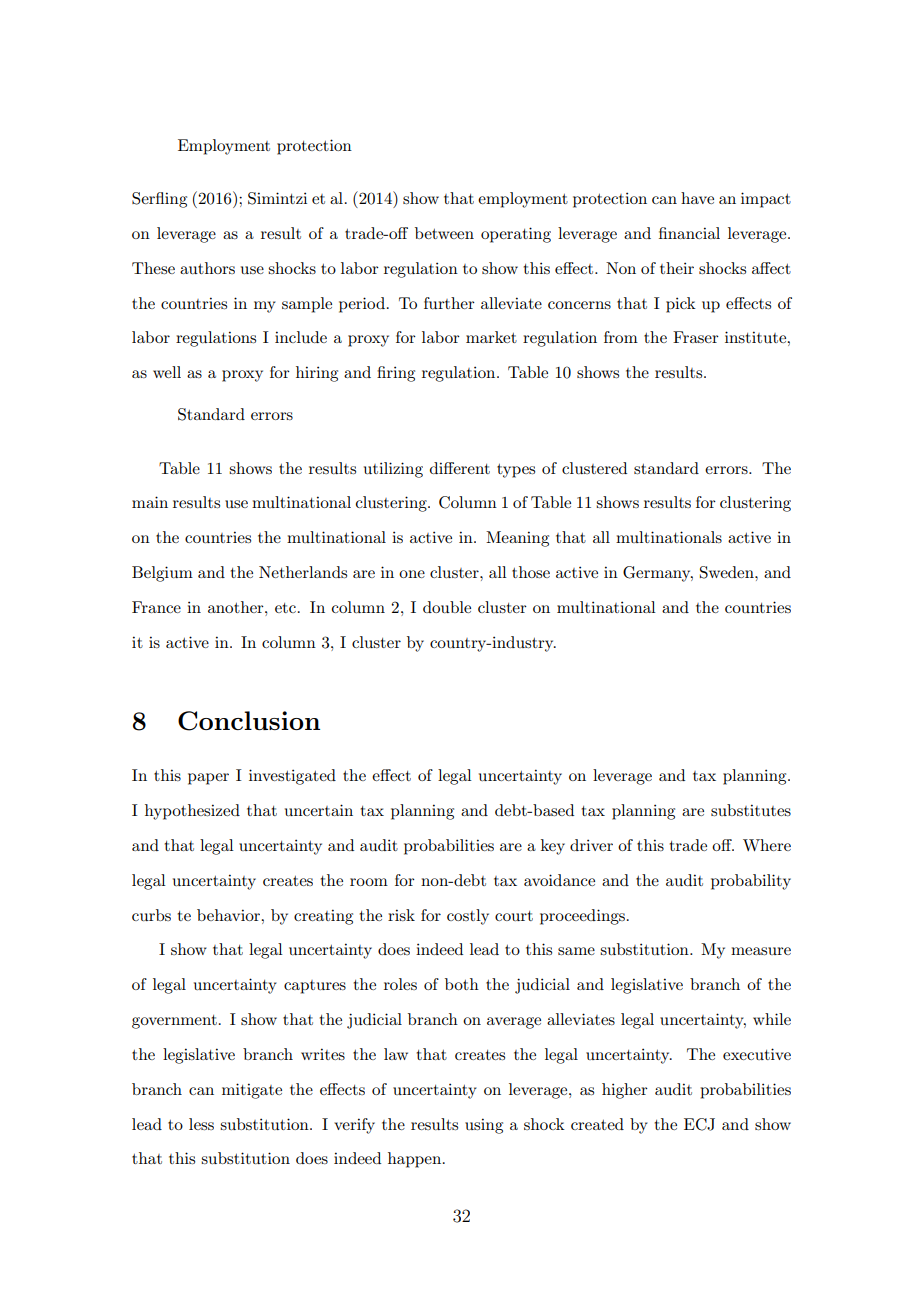  I want to click on less, so click(201, 1124).
